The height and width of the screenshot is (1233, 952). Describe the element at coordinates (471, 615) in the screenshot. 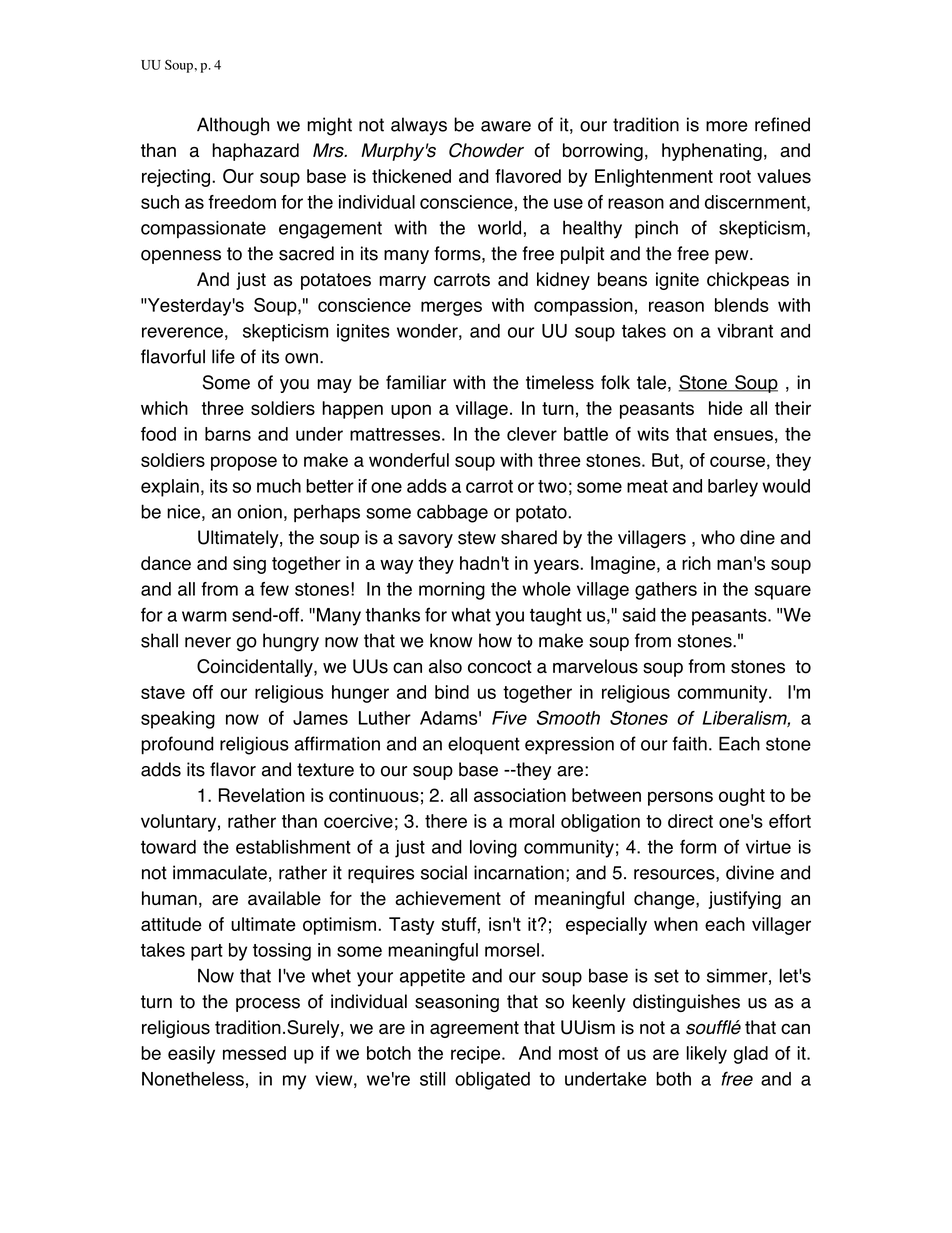

I see `what` at that location.
